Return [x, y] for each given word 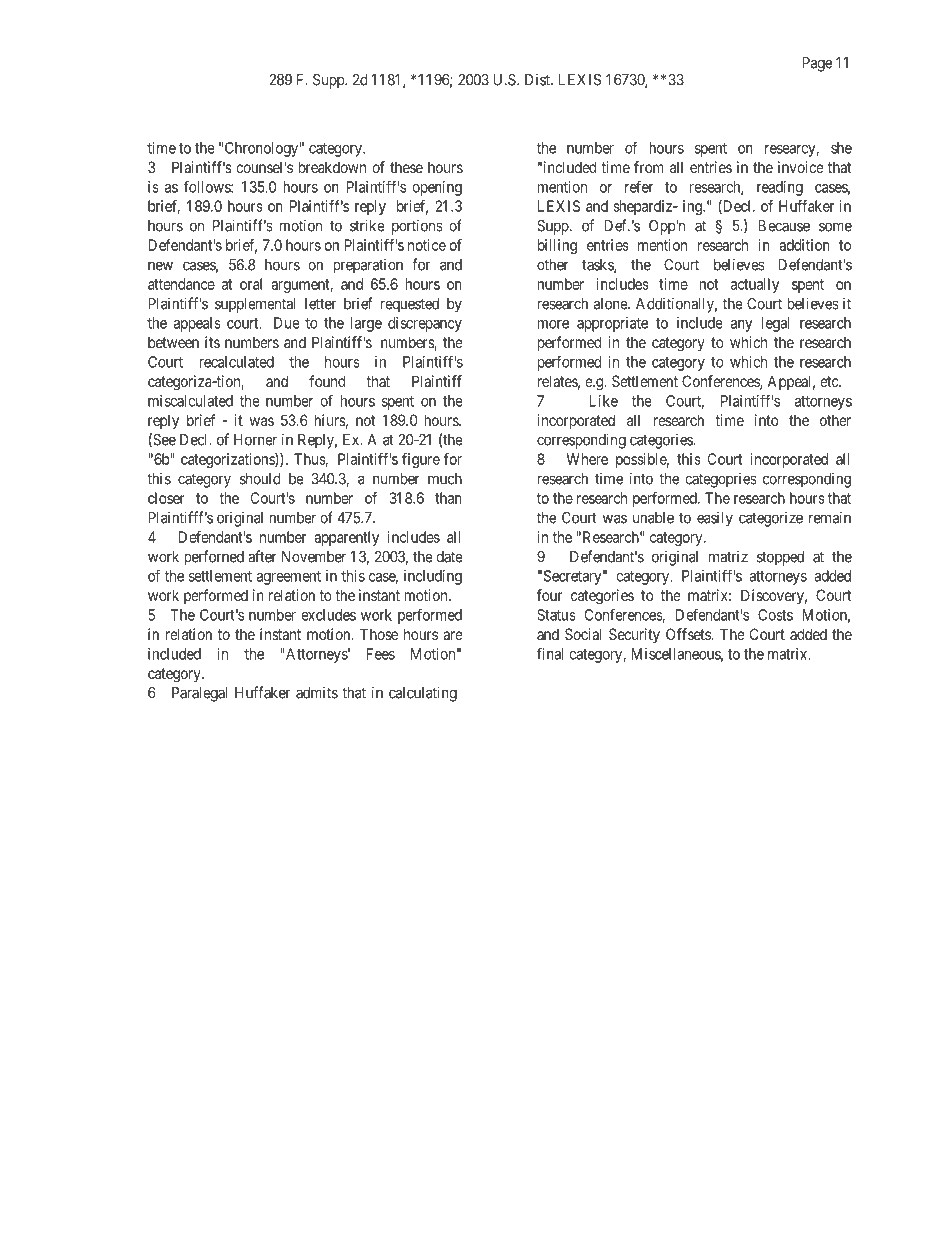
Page [817, 64]
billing [557, 246]
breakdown [332, 167]
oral [251, 284]
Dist [538, 79]
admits [317, 692]
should [260, 479]
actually [755, 285]
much [445, 479]
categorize [771, 519]
